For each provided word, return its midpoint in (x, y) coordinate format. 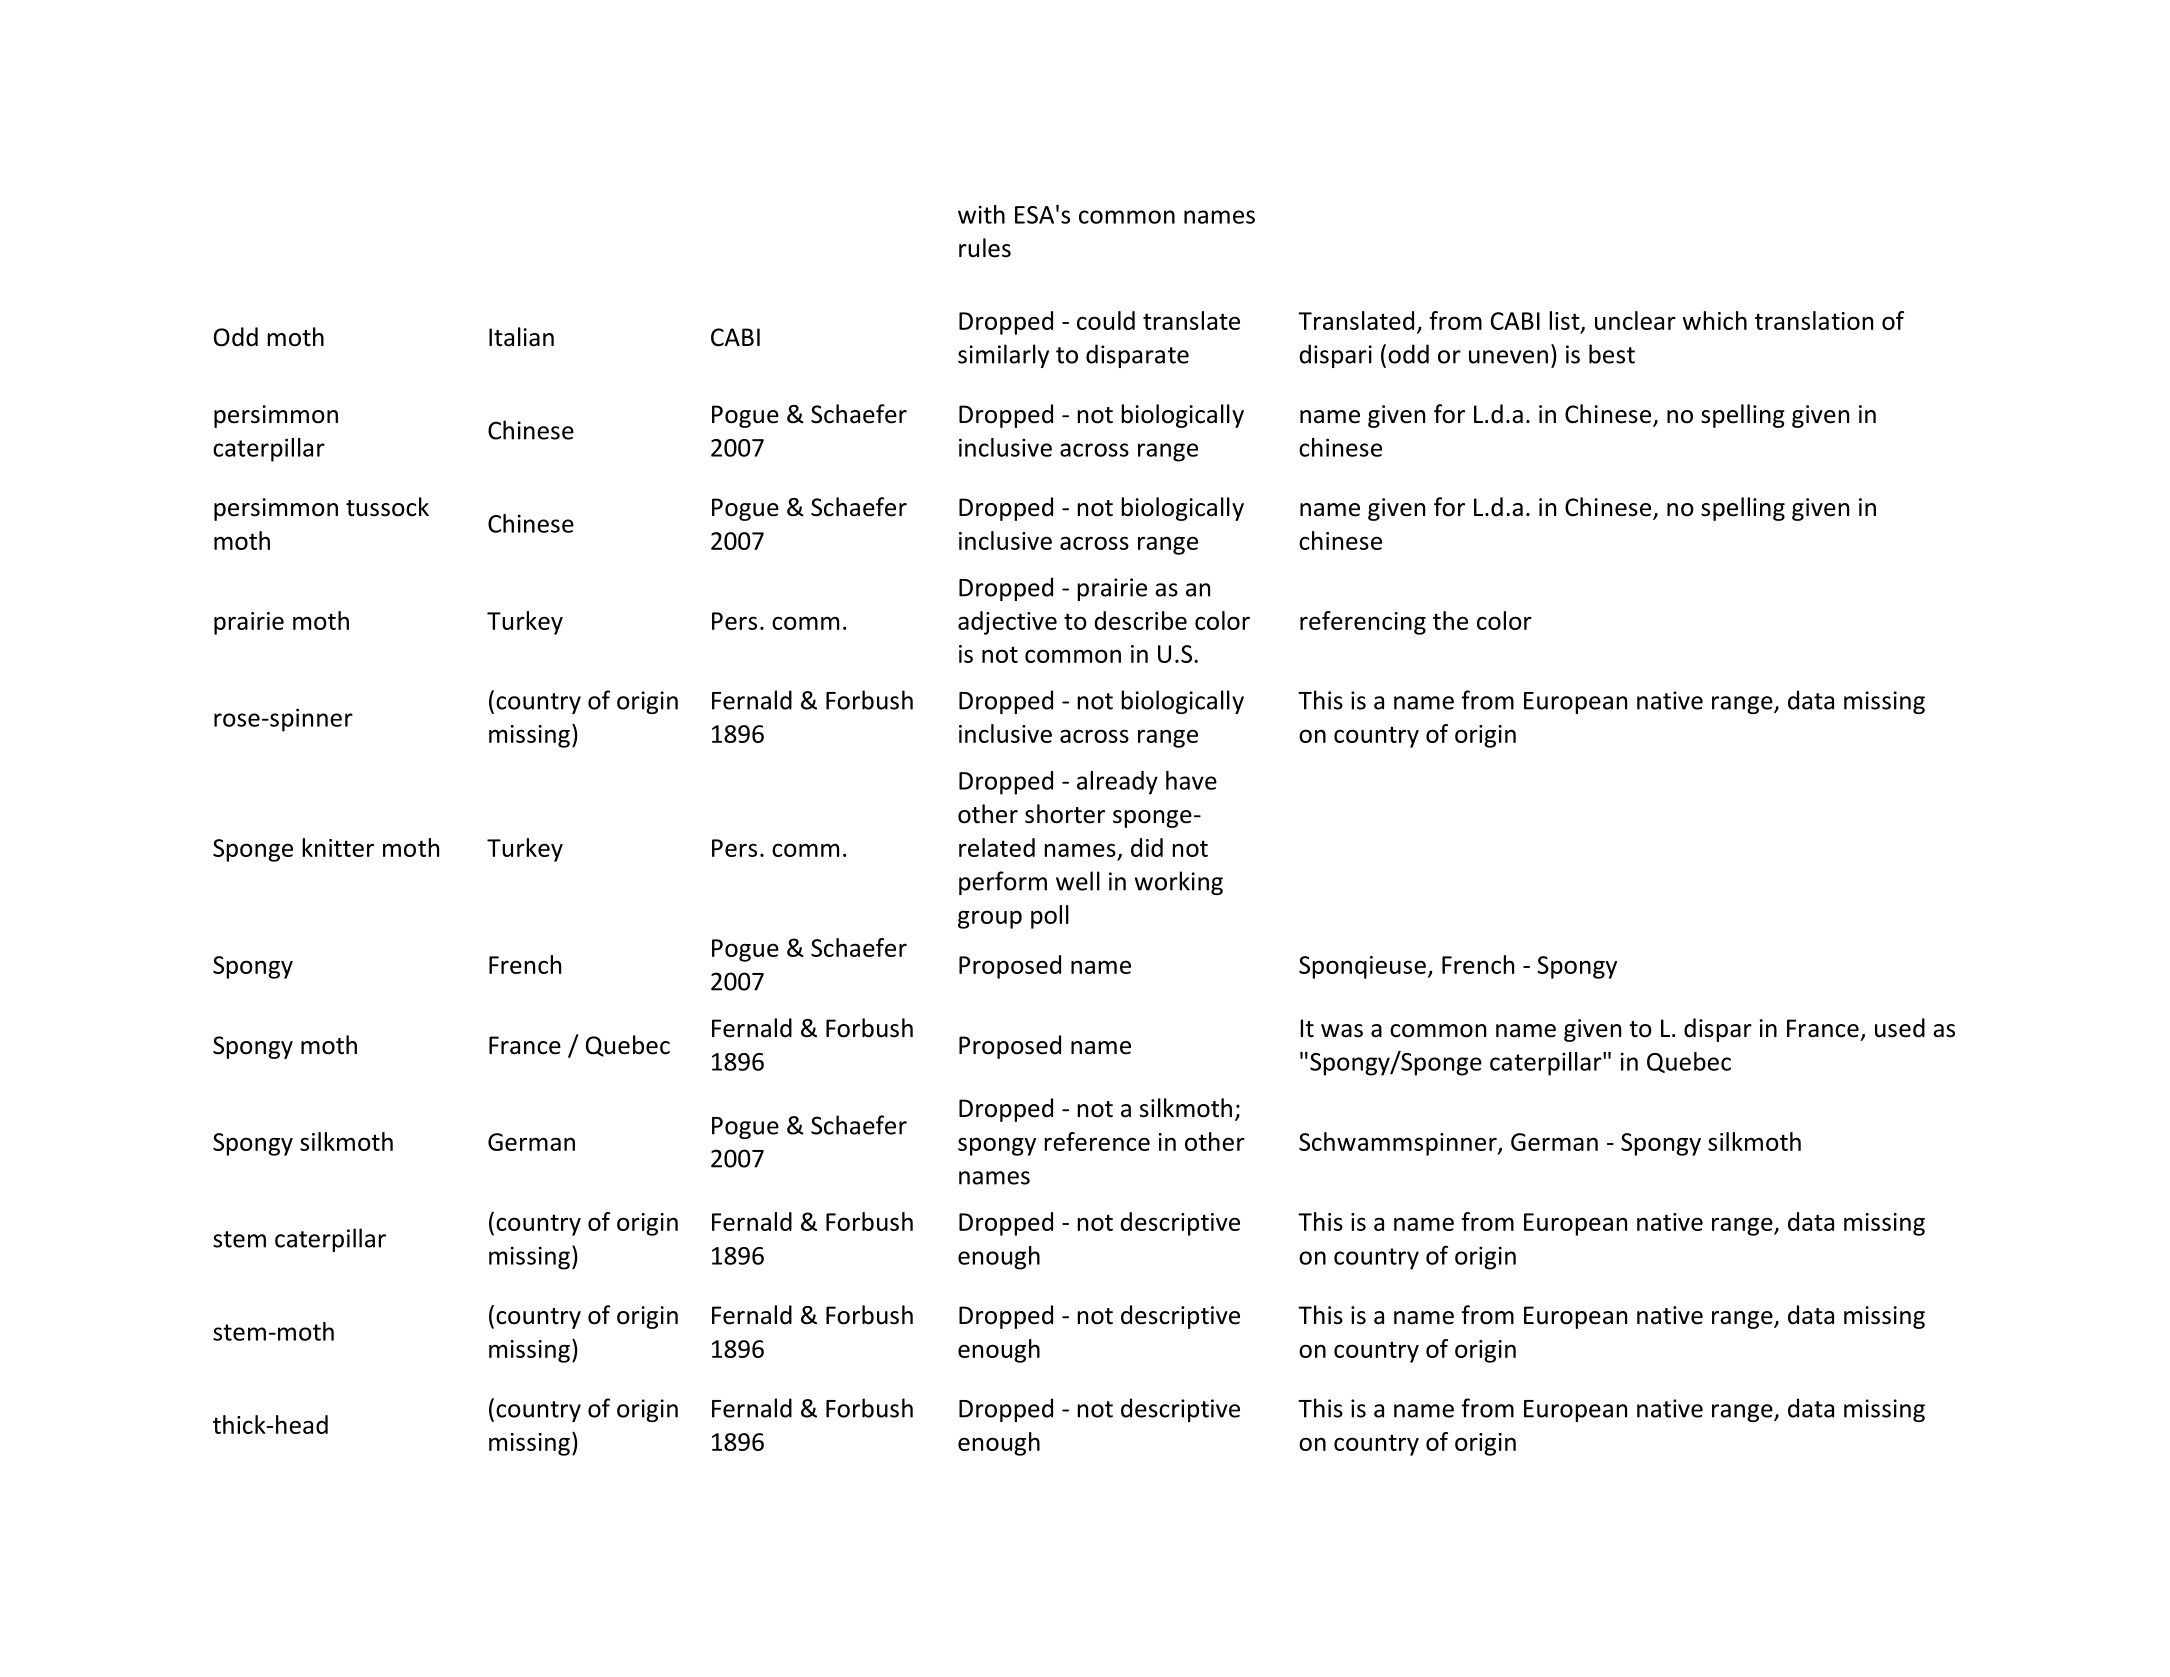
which (1714, 320)
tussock (387, 507)
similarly (1003, 356)
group (990, 919)
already (1117, 783)
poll (1050, 917)
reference (1097, 1141)
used (1900, 1028)
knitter (338, 847)
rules (985, 248)
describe (1140, 620)
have (1191, 780)
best (1612, 354)
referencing (1363, 623)
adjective (1007, 623)
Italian (521, 337)
